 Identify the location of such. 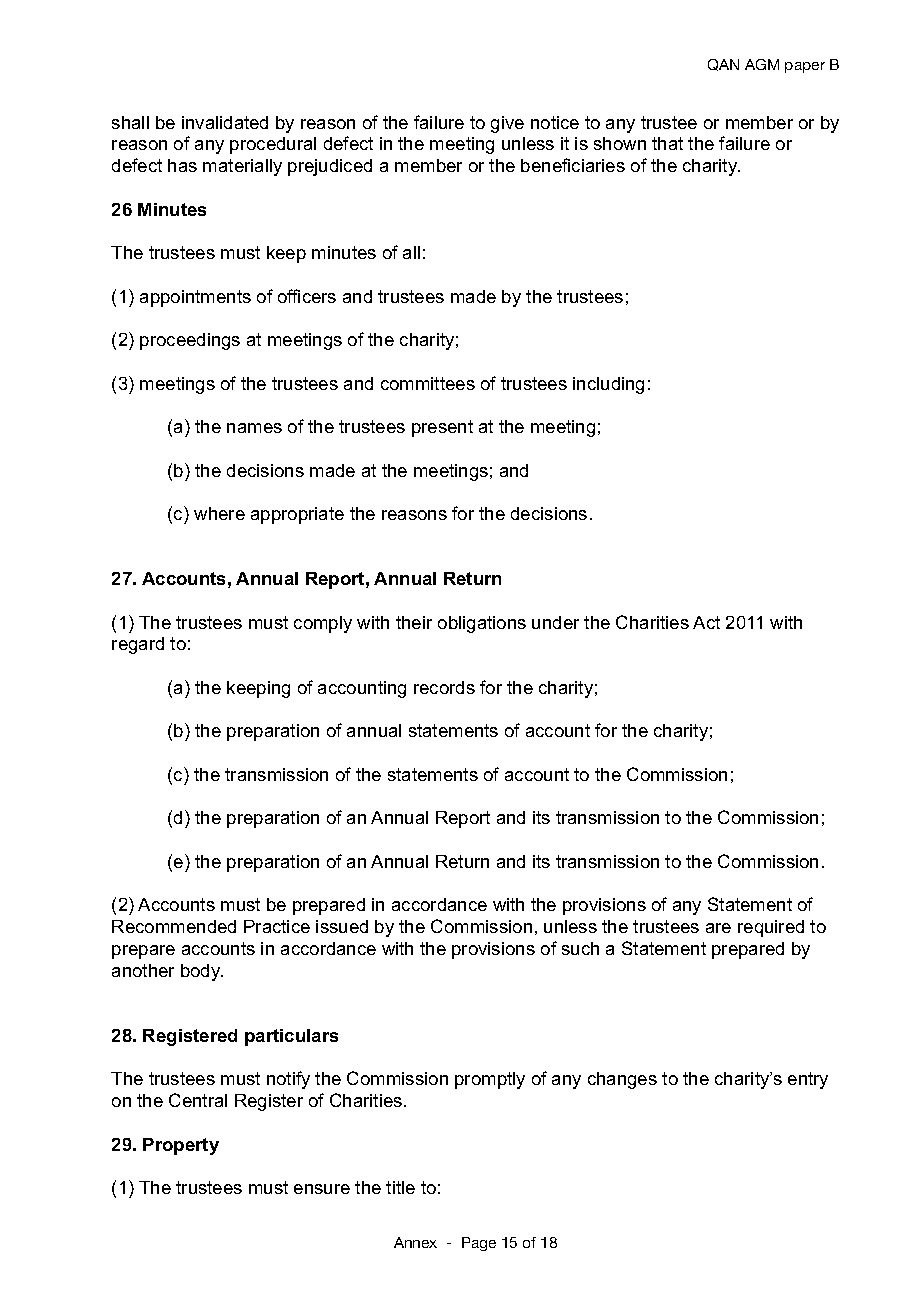
(580, 948).
